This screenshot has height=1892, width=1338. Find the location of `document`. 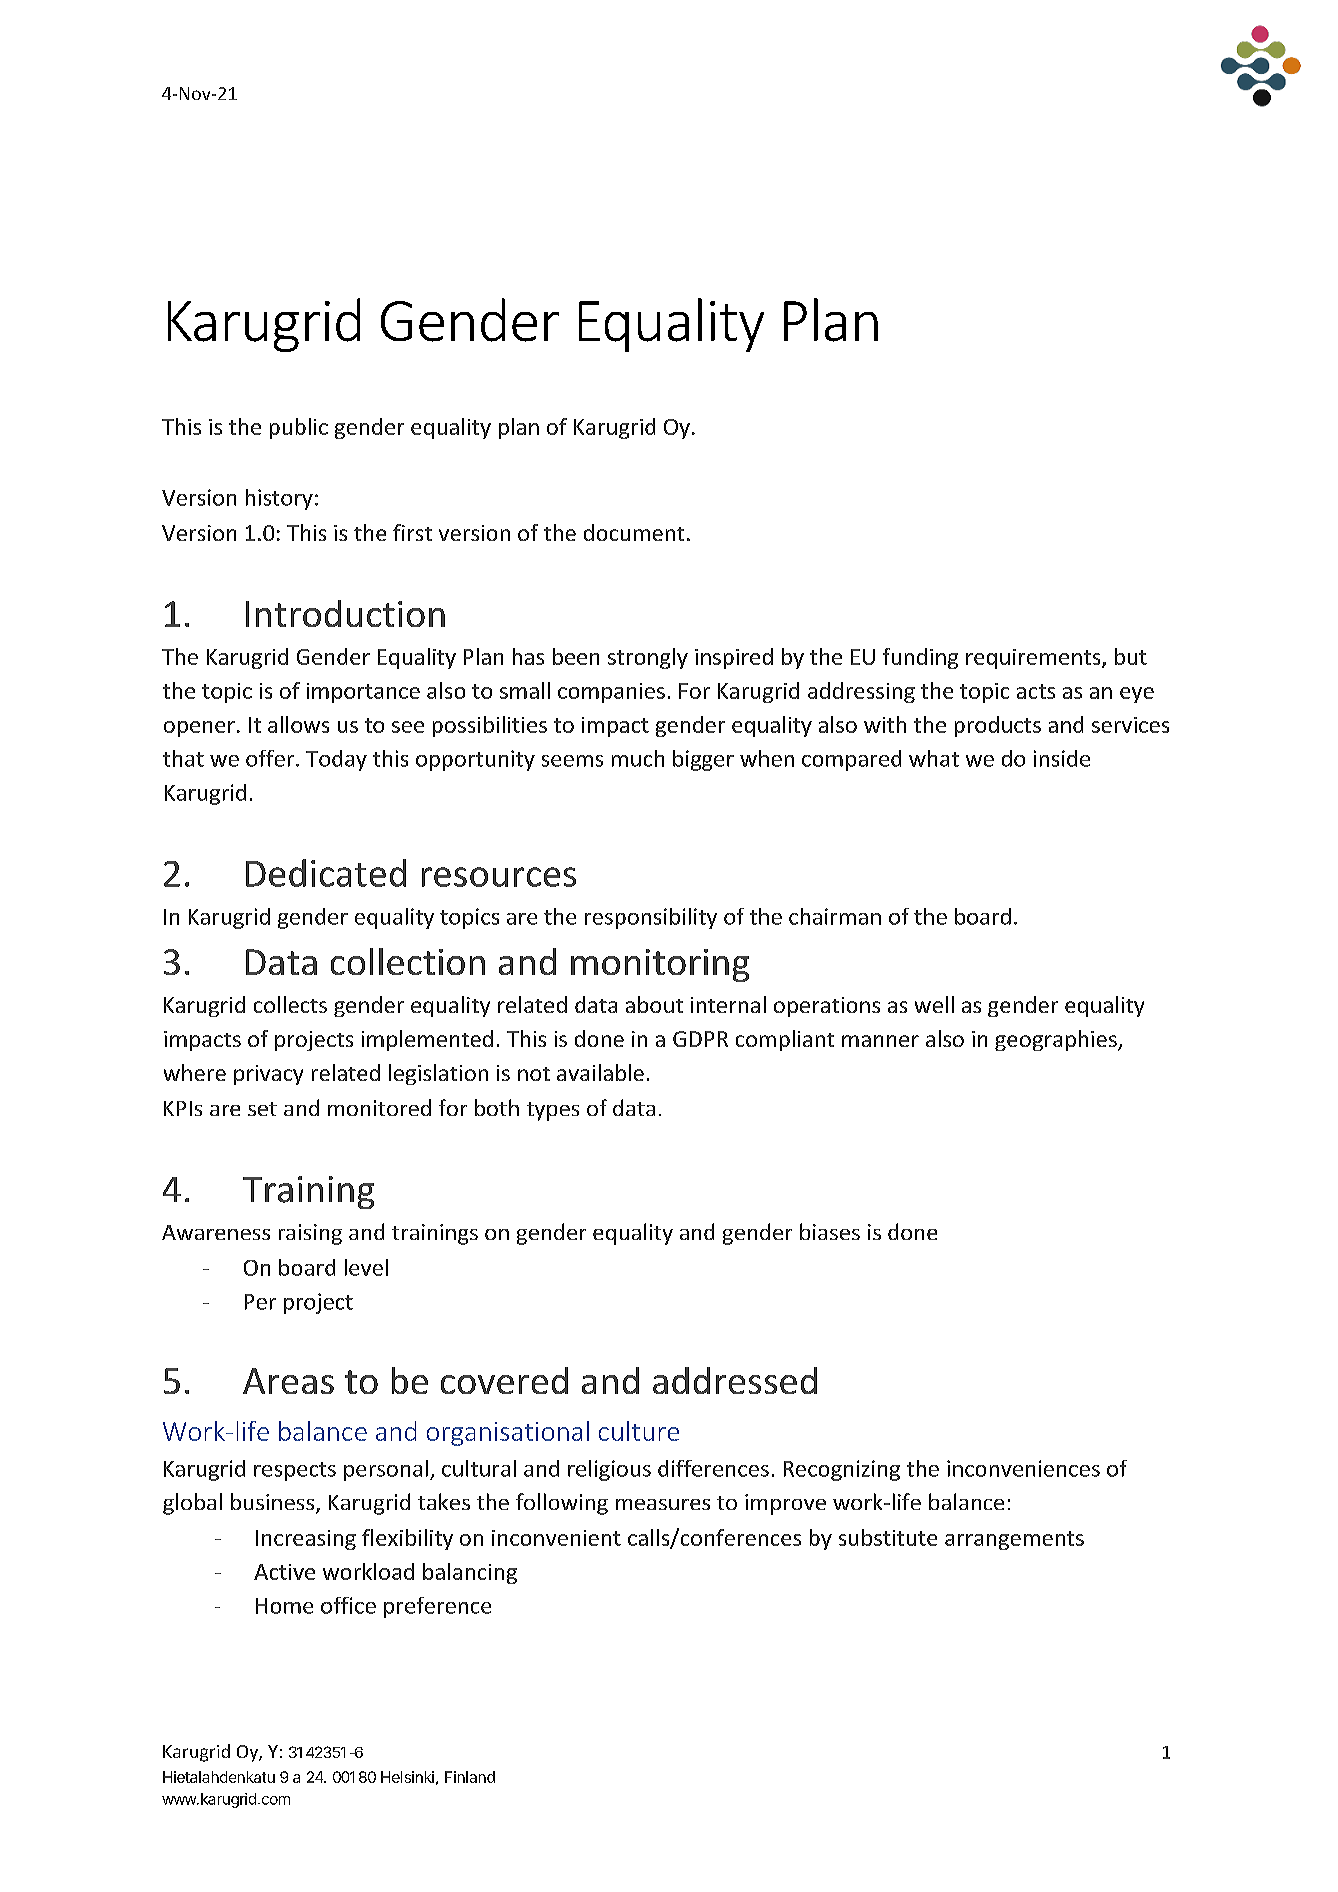

document is located at coordinates (634, 532).
